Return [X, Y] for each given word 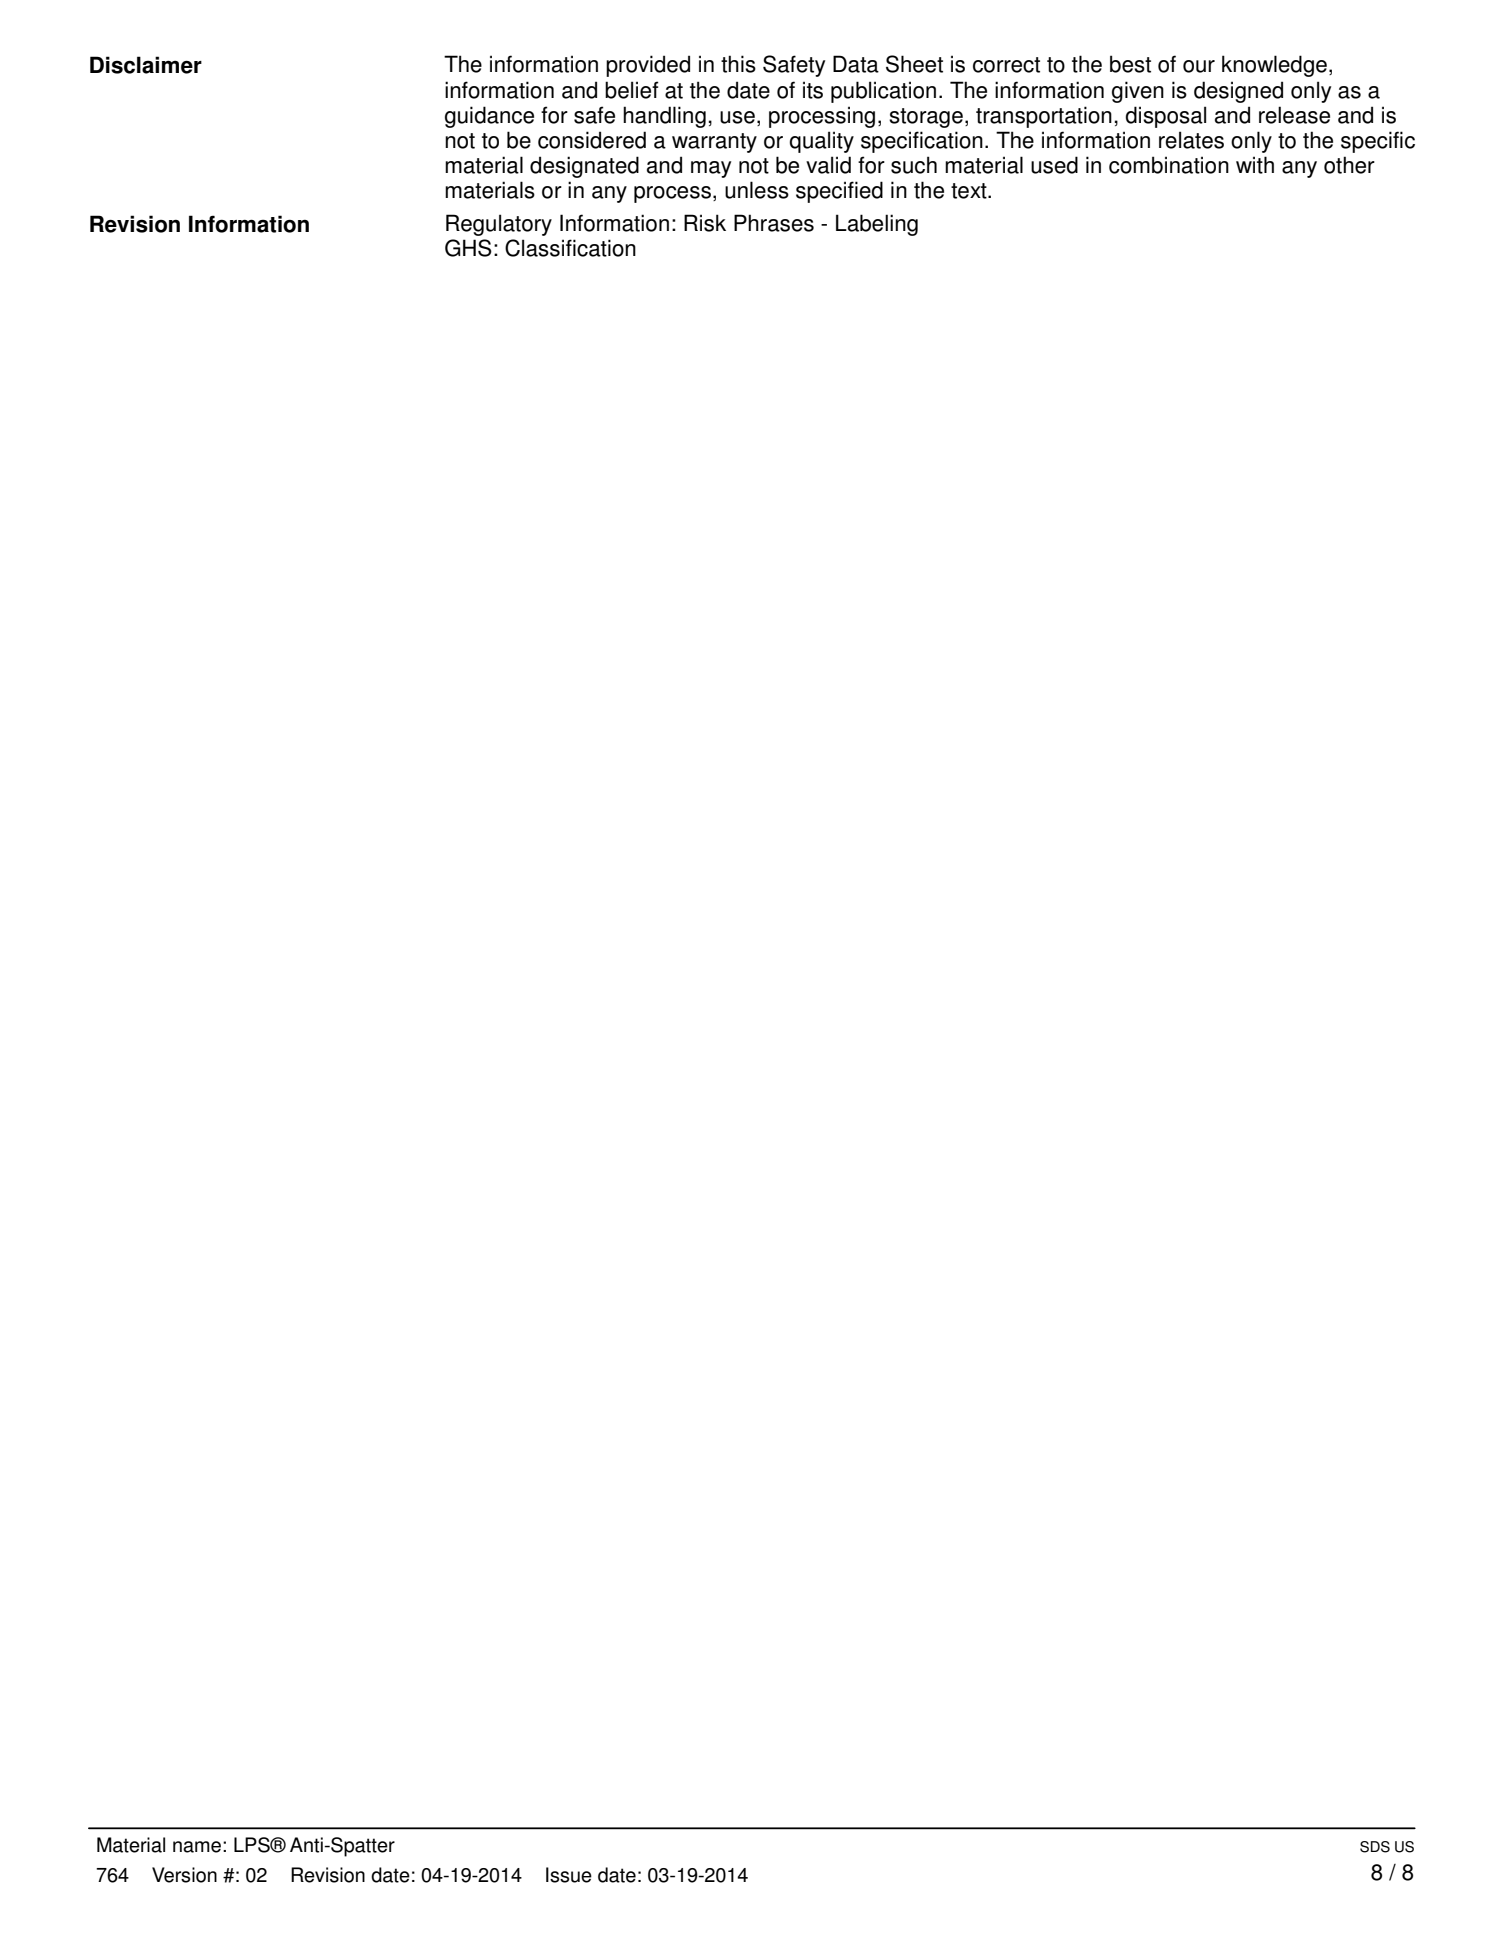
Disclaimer [146, 65]
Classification [570, 248]
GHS [468, 248]
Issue [569, 1875]
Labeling [877, 225]
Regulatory [499, 225]
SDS [1375, 1847]
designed [1238, 92]
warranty [714, 143]
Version [184, 1875]
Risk [705, 223]
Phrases [774, 223]
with [1255, 165]
